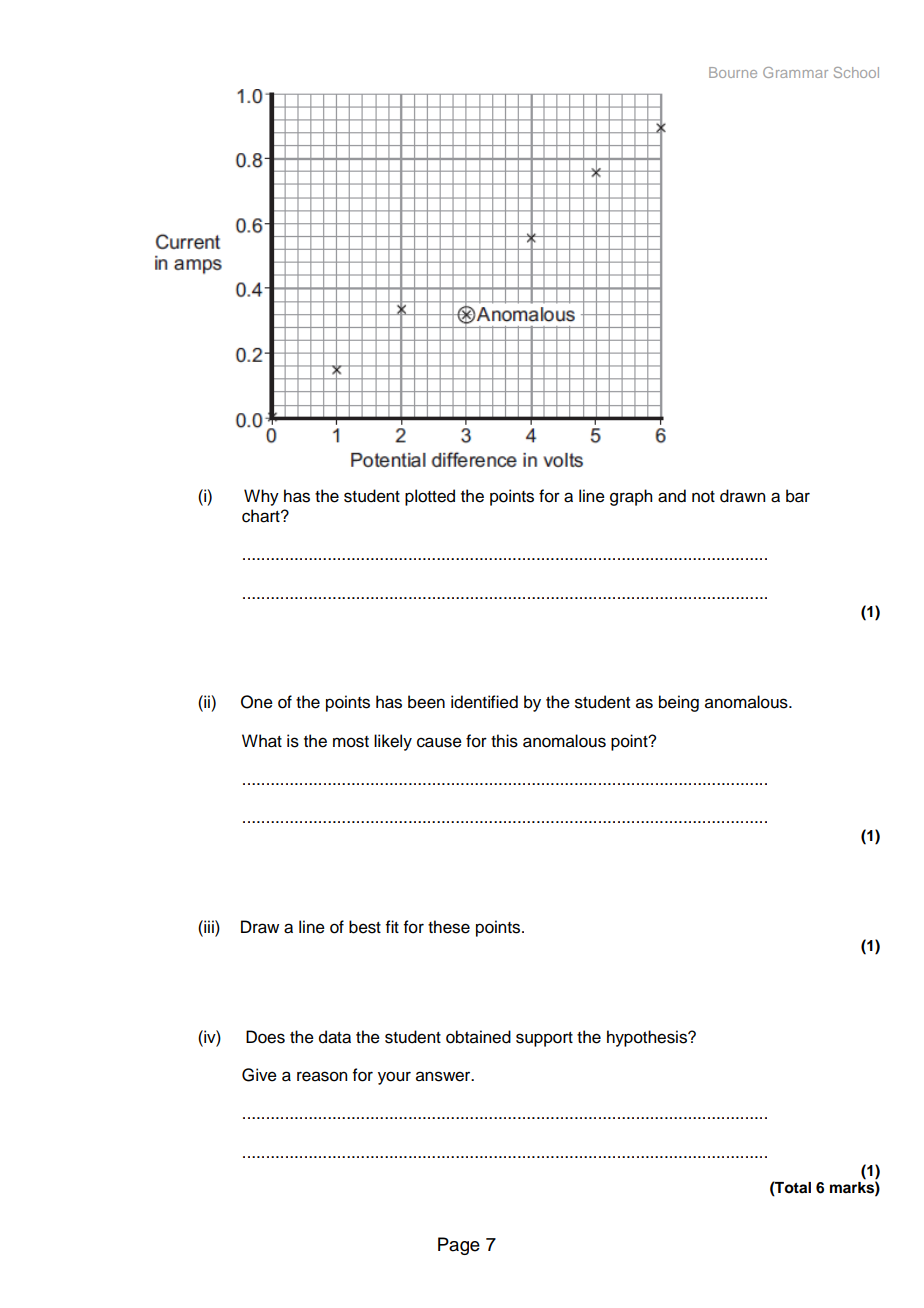 This screenshot has height=1308, width=924. I want to click on hypothesis, so click(648, 1038).
